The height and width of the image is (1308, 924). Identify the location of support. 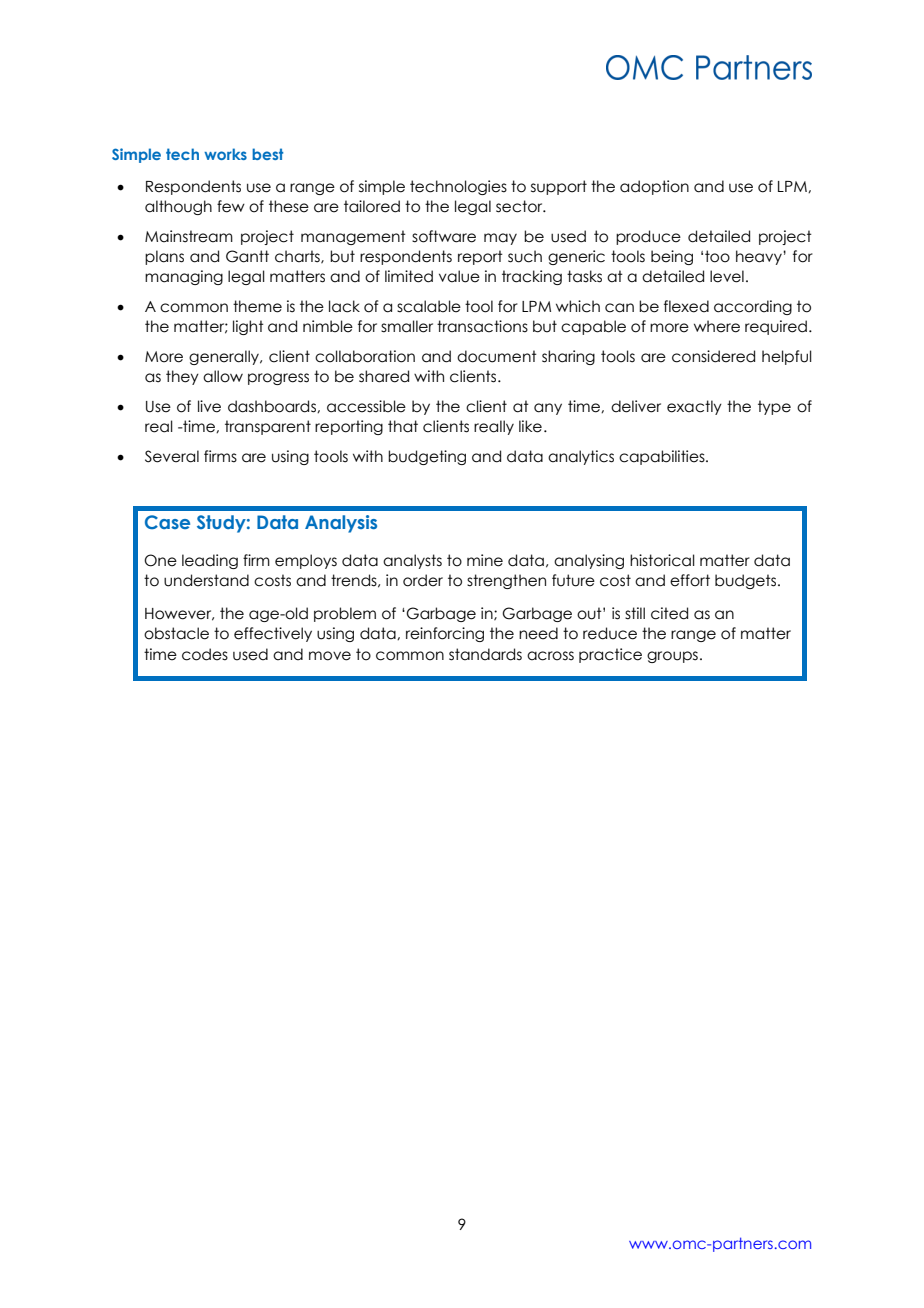
(559, 187).
